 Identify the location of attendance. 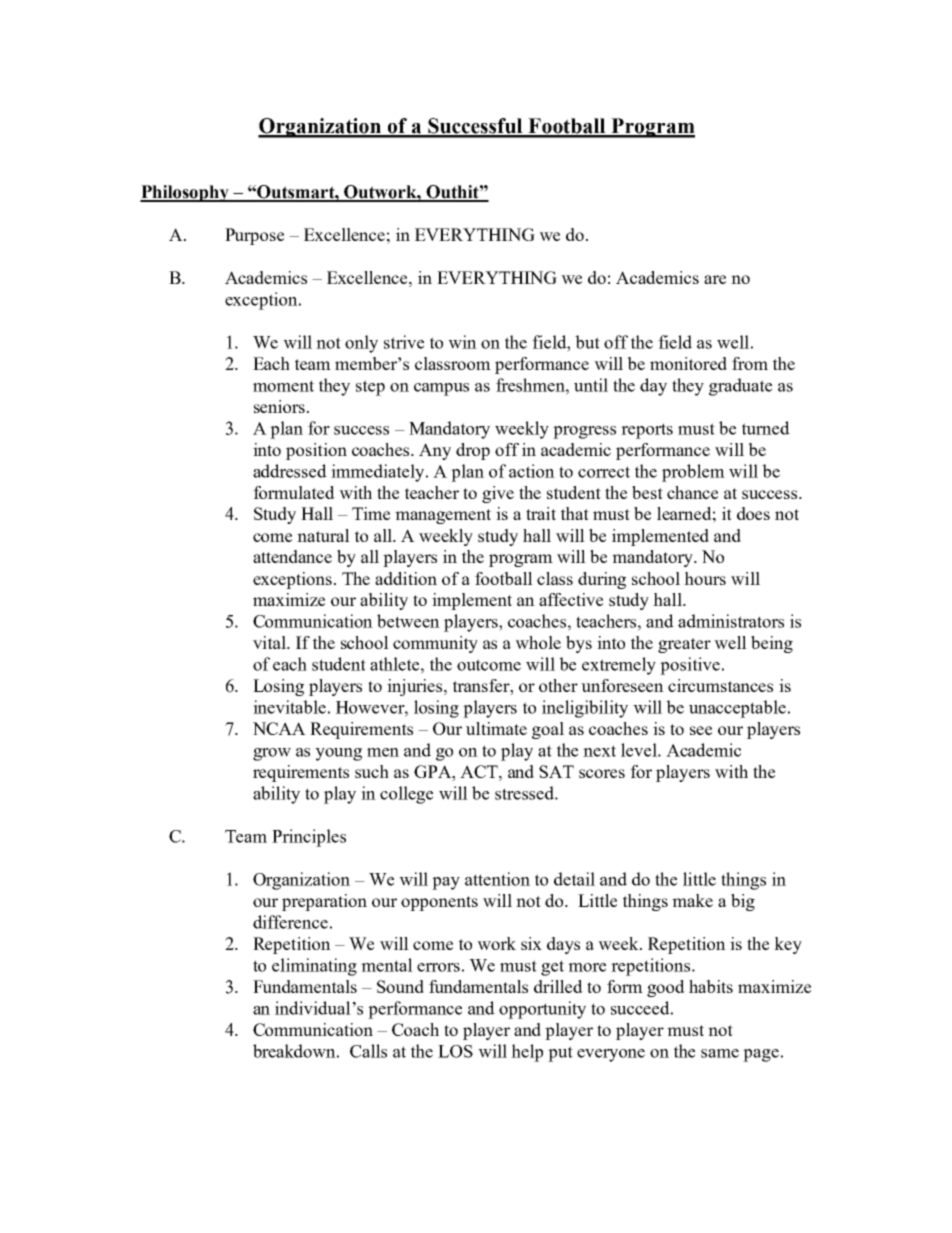
(292, 556).
